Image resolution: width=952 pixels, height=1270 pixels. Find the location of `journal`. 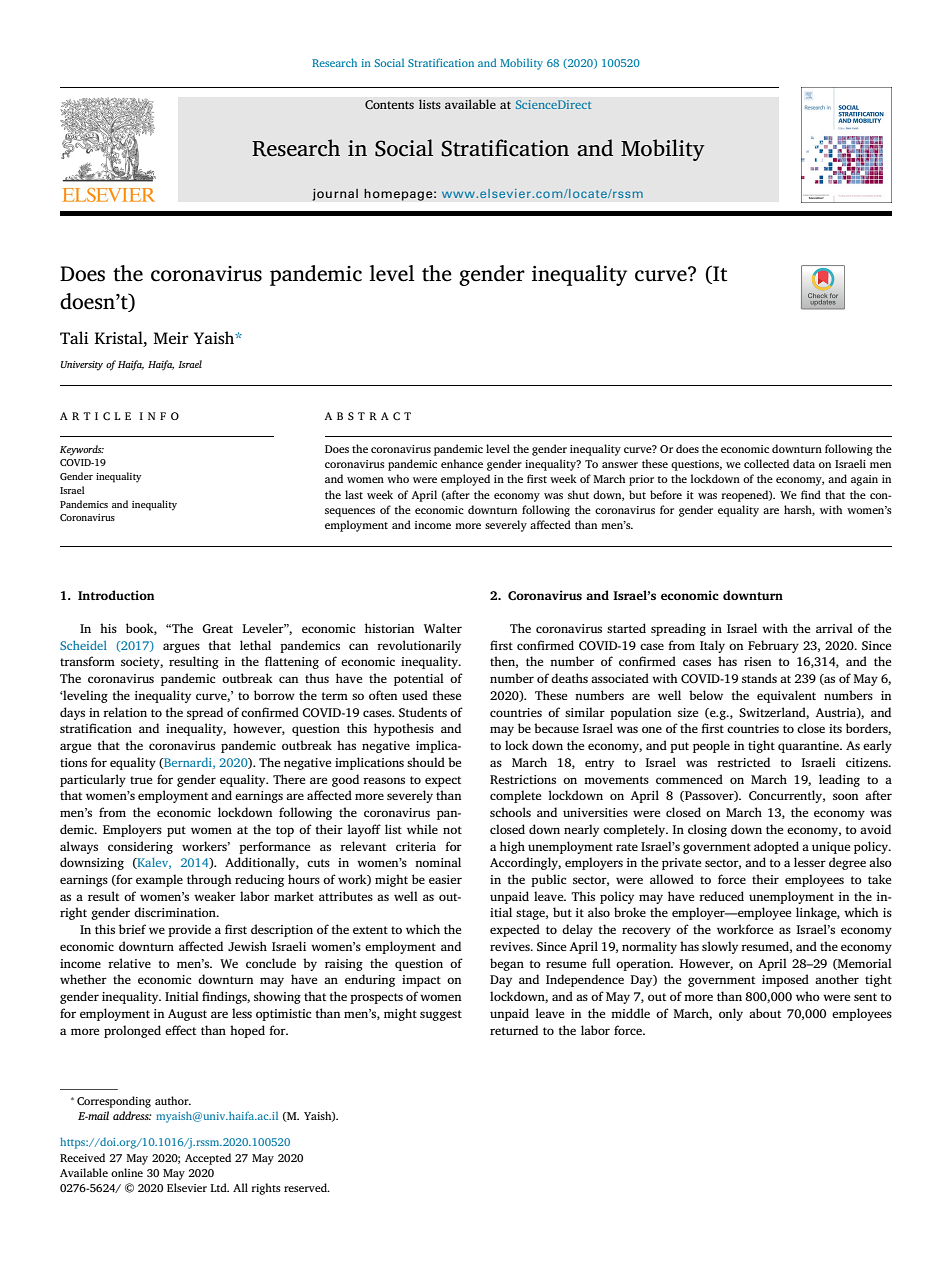

journal is located at coordinates (335, 194).
